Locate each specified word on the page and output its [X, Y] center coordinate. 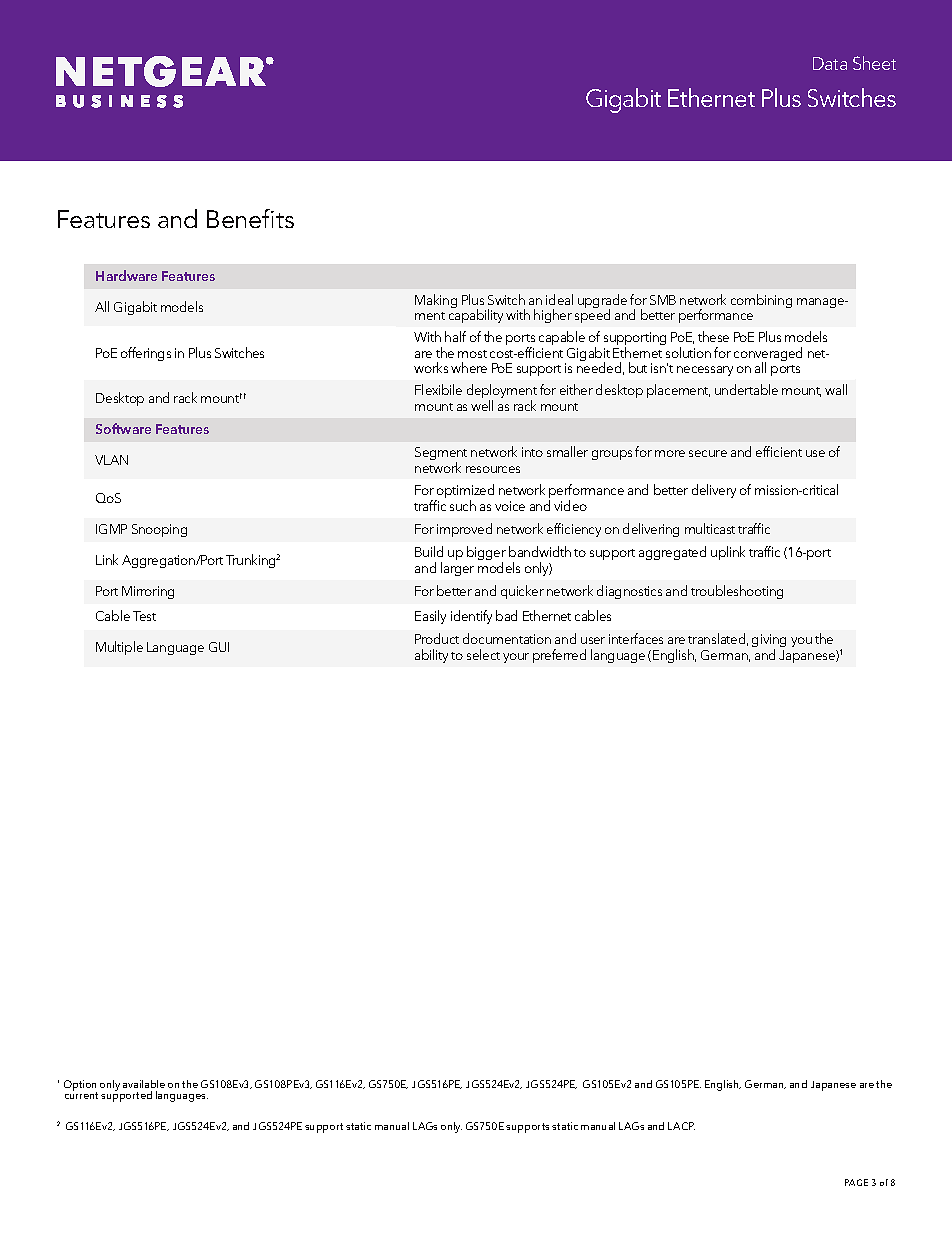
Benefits [250, 218]
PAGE [856, 1182]
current [81, 1095]
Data [830, 63]
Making [436, 301]
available [144, 1084]
